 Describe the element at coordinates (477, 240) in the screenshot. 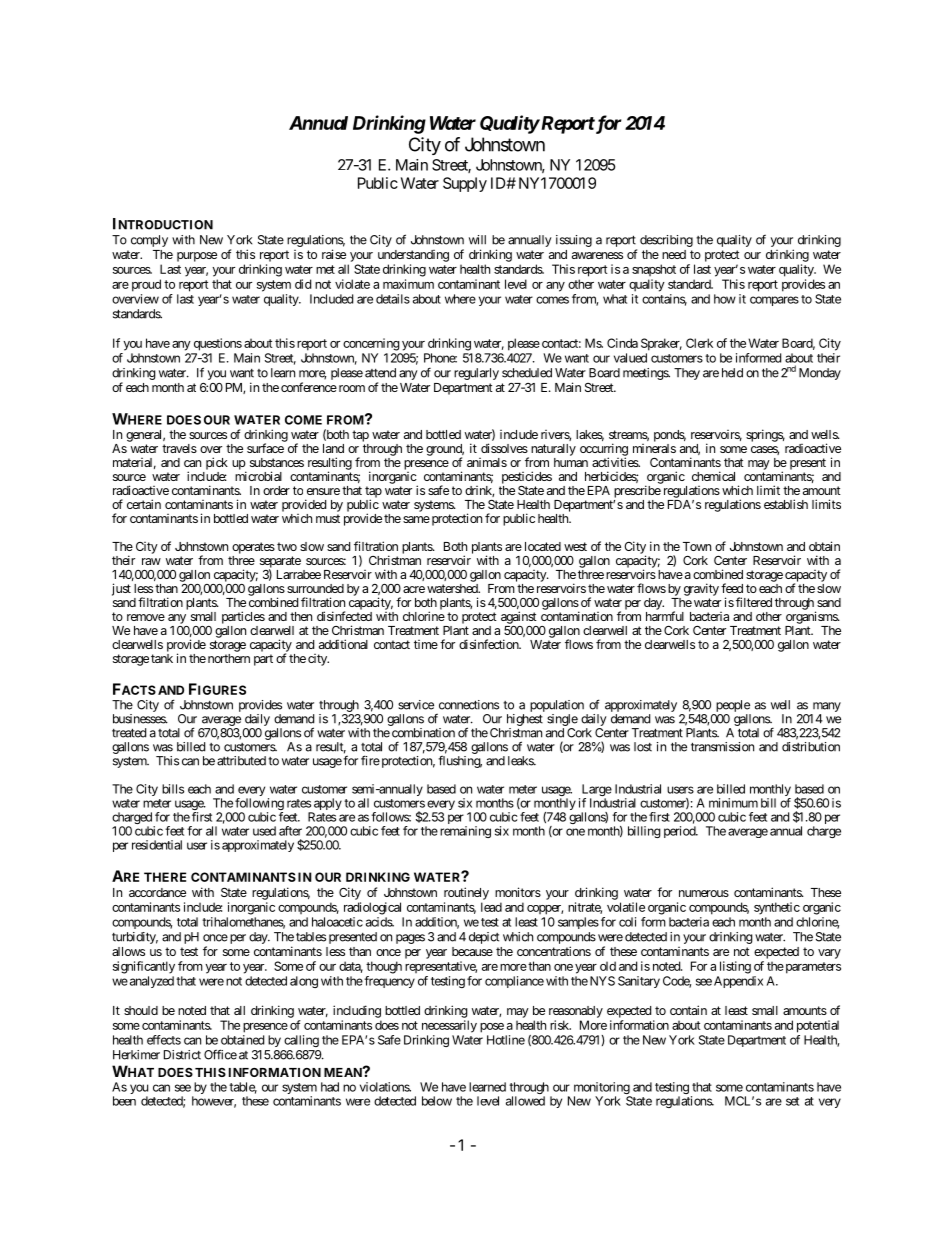

I see `will` at that location.
